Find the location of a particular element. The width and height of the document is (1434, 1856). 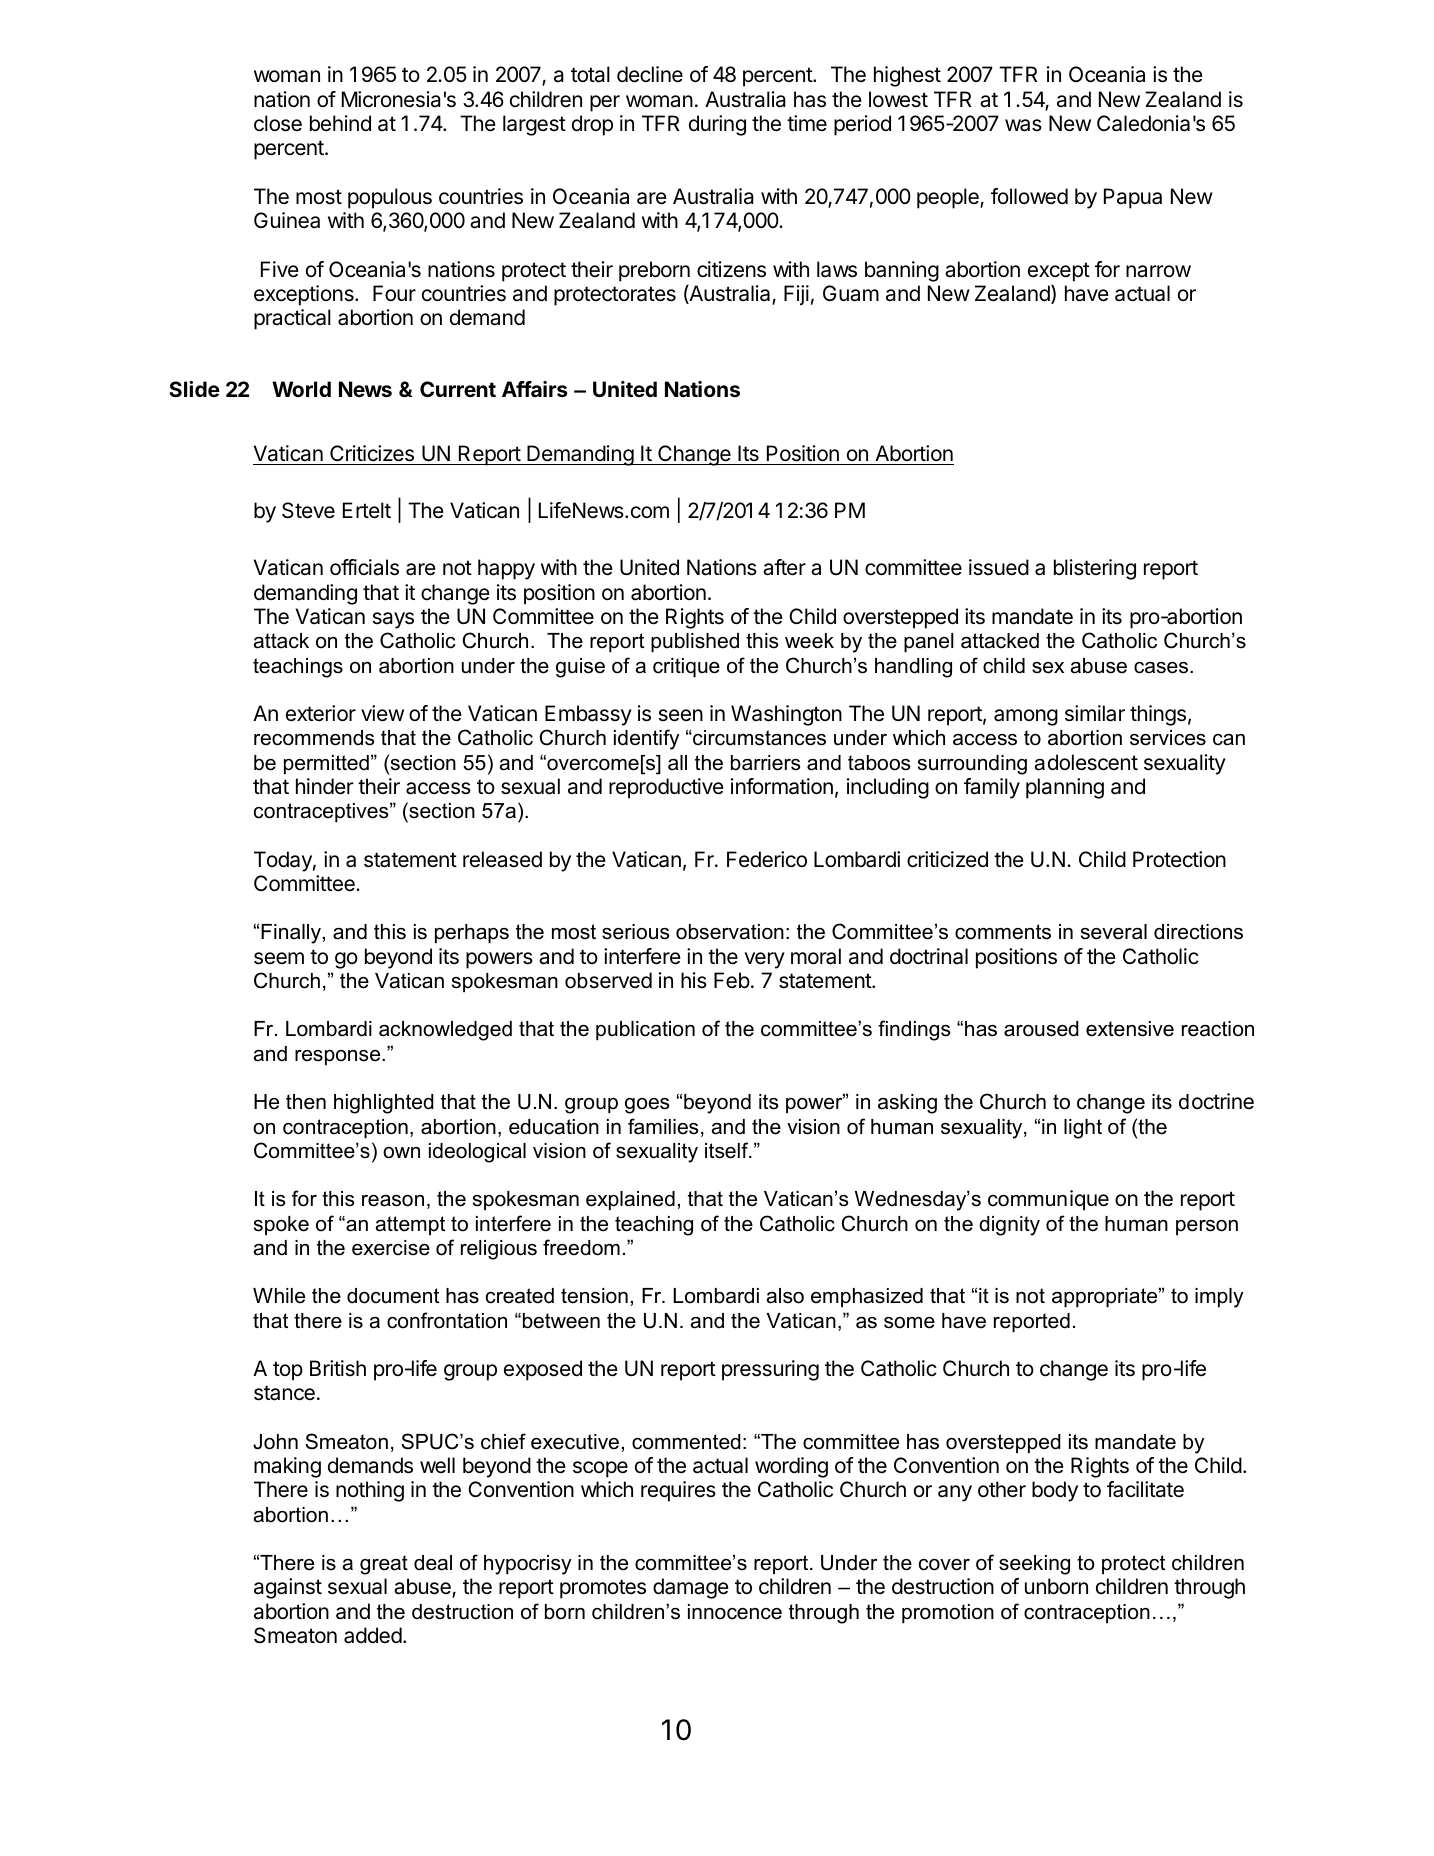

during is located at coordinates (717, 125).
